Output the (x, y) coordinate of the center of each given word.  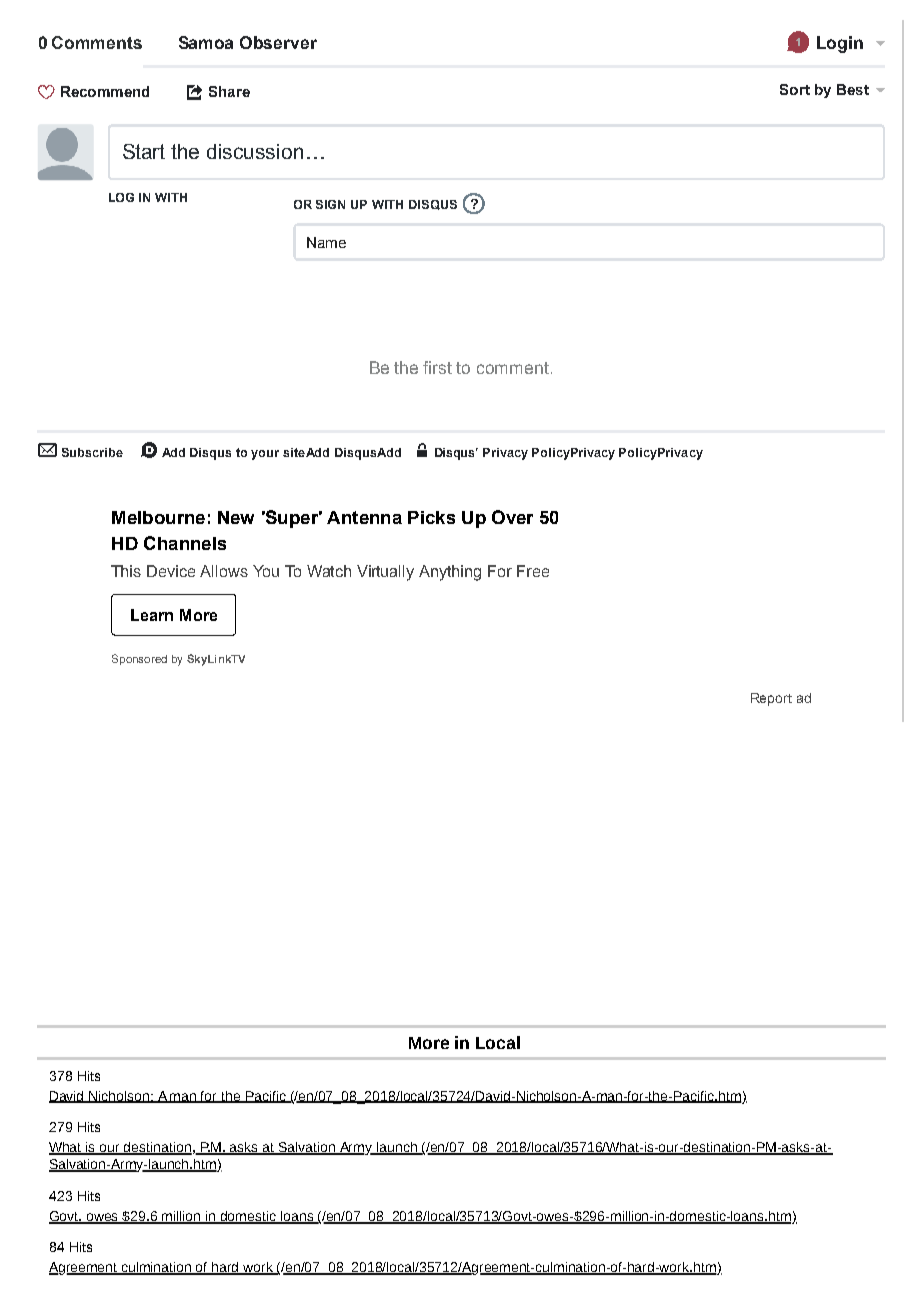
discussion (255, 151)
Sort (795, 89)
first (437, 367)
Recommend (105, 91)
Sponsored (139, 659)
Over (512, 517)
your (265, 455)
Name (326, 242)
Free (533, 571)
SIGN (330, 204)
